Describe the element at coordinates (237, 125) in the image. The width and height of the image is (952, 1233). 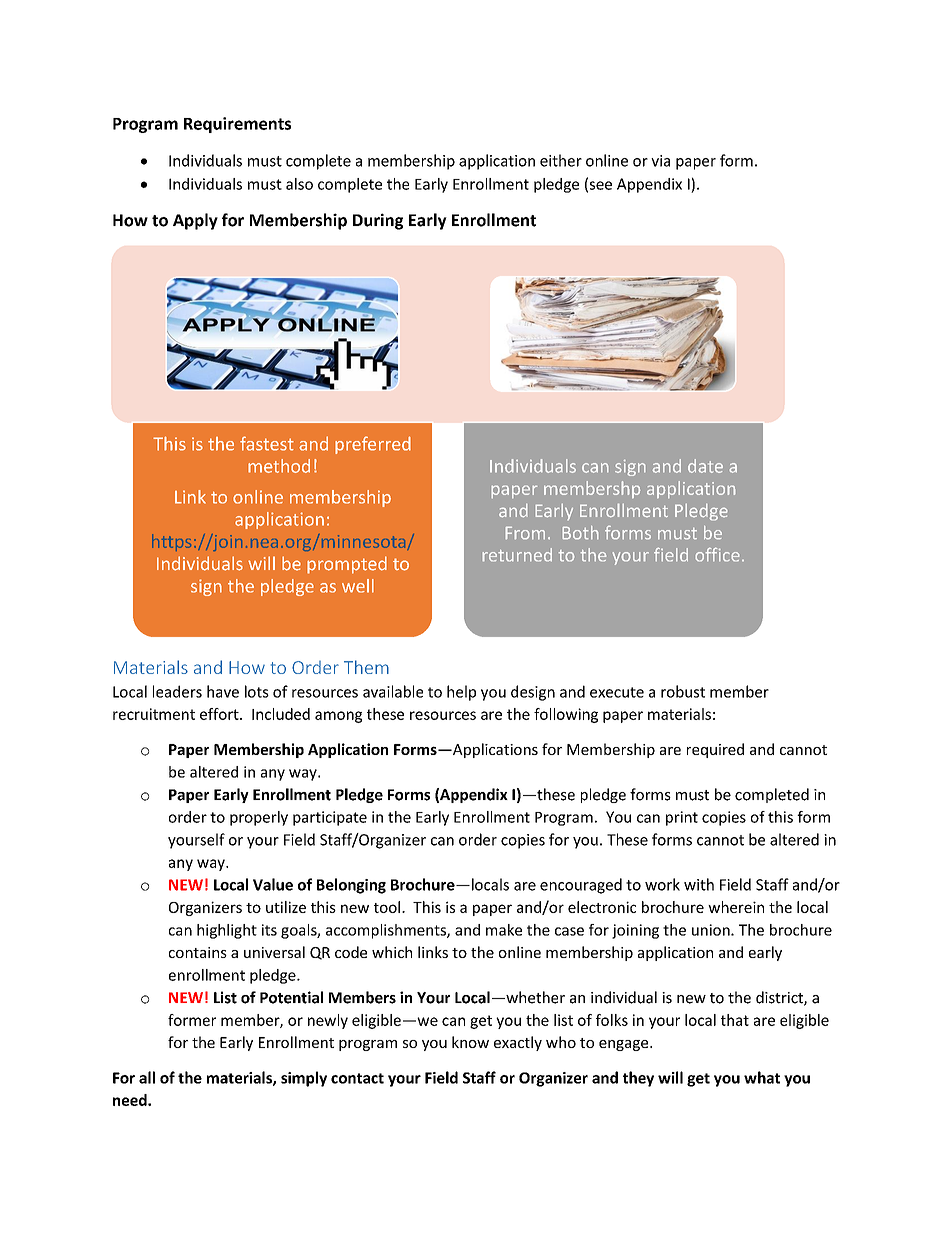
I see `Requirements` at that location.
